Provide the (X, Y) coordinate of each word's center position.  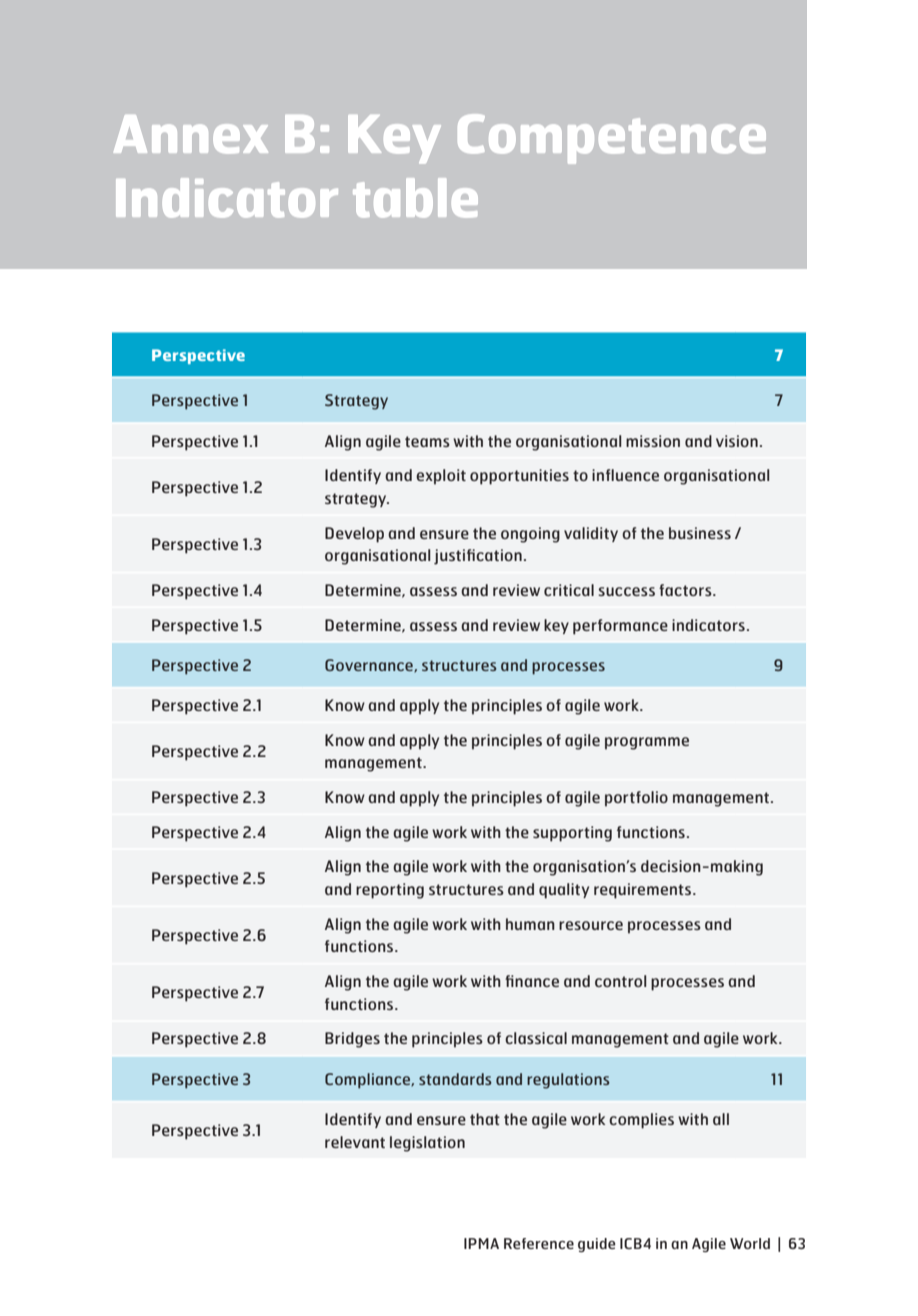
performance (620, 627)
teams (427, 441)
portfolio (636, 799)
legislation (427, 1144)
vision (737, 441)
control (621, 981)
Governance (370, 665)
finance (532, 981)
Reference (539, 1243)
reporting (390, 891)
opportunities (519, 477)
